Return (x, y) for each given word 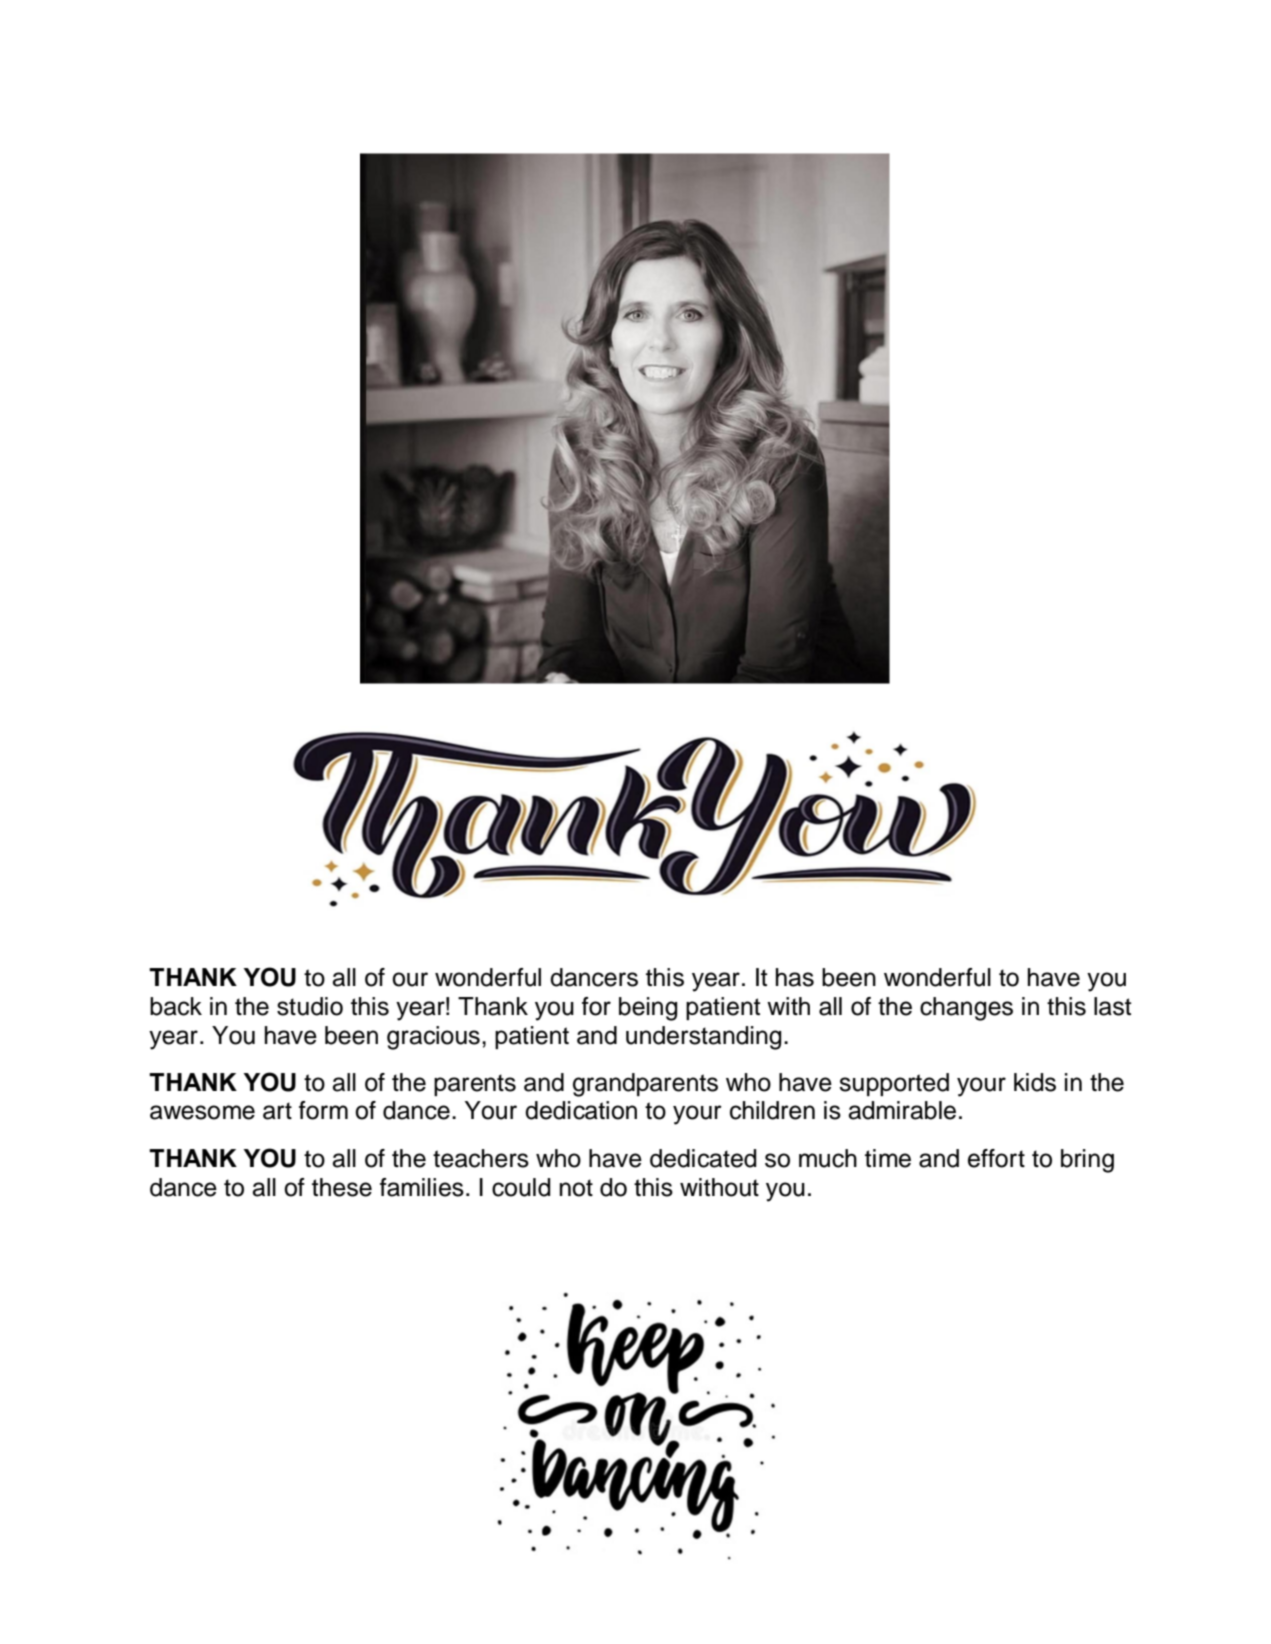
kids (1035, 1082)
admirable (902, 1110)
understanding (704, 1038)
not (576, 1188)
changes (966, 1009)
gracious (433, 1038)
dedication (581, 1110)
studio (310, 1006)
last (1112, 1006)
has (795, 977)
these (342, 1187)
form (323, 1110)
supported (894, 1084)
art (277, 1111)
